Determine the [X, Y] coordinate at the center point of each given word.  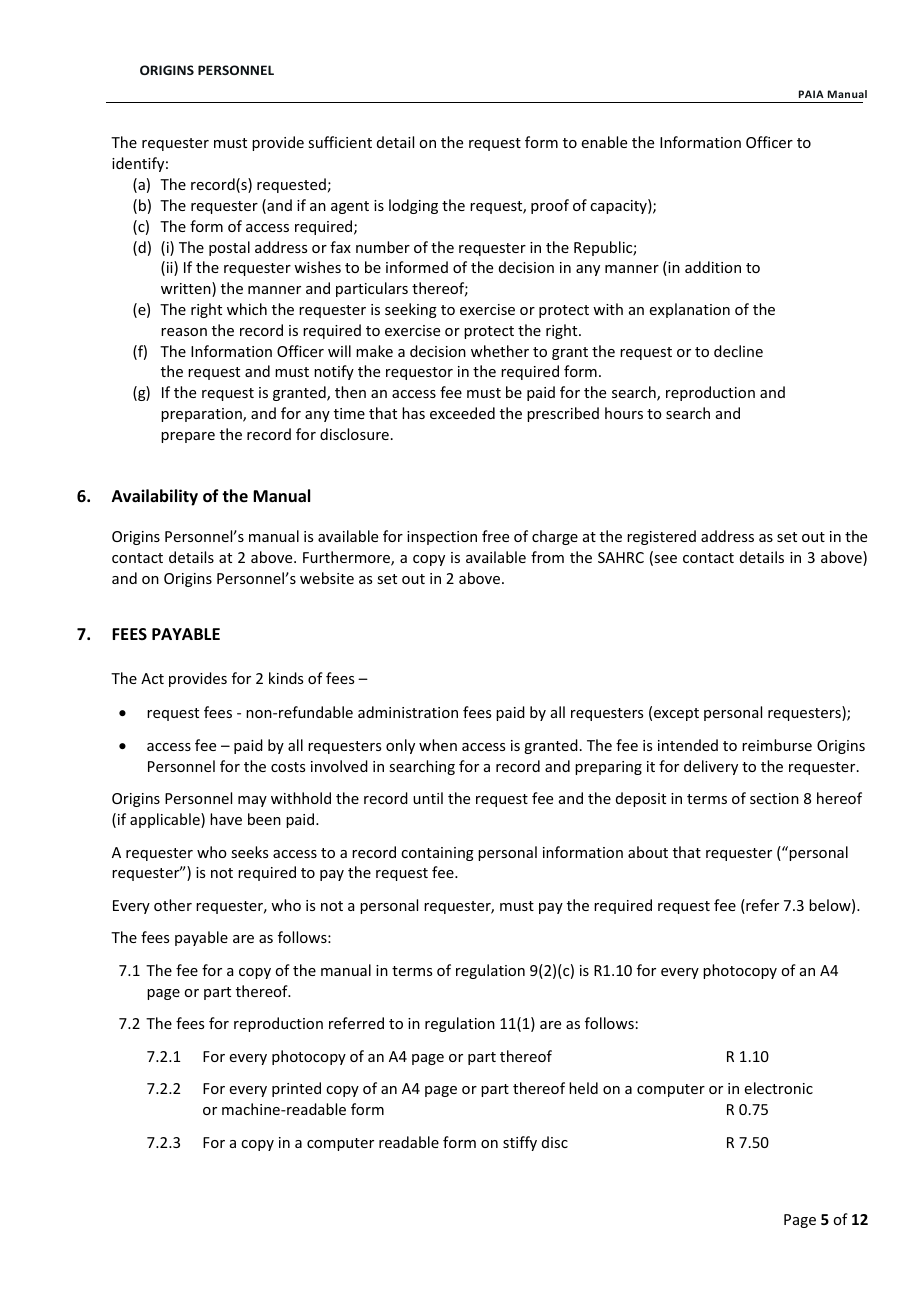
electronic [778, 1088]
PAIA [811, 94]
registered [661, 537]
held [583, 1088]
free [495, 536]
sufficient [340, 142]
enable [604, 142]
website [327, 578]
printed [296, 1089]
